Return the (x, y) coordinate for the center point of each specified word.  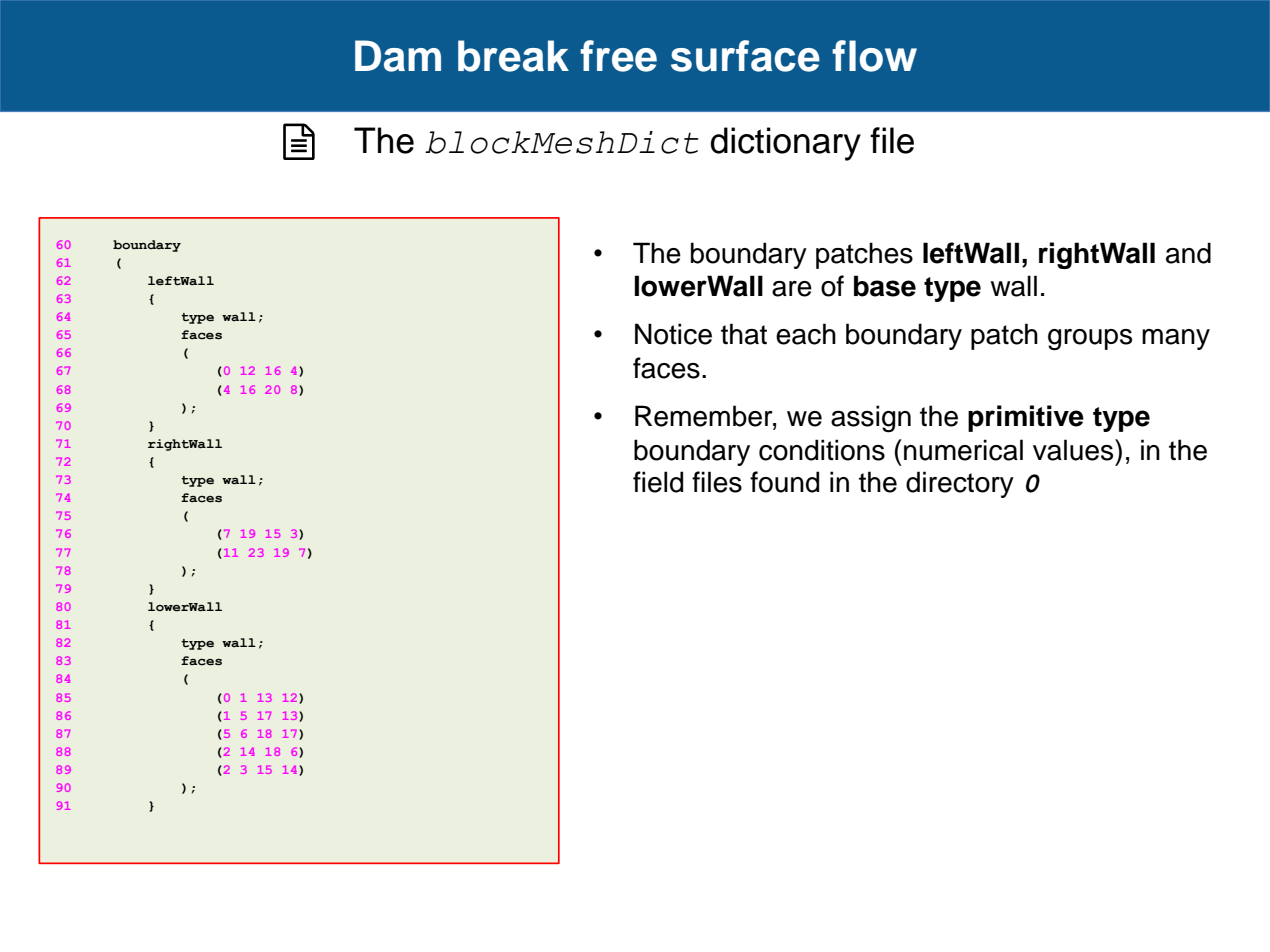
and (1188, 253)
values (1074, 450)
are (792, 289)
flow (874, 56)
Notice (673, 334)
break (513, 56)
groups (1090, 340)
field (658, 482)
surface (745, 56)
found (784, 482)
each (806, 334)
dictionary (785, 144)
